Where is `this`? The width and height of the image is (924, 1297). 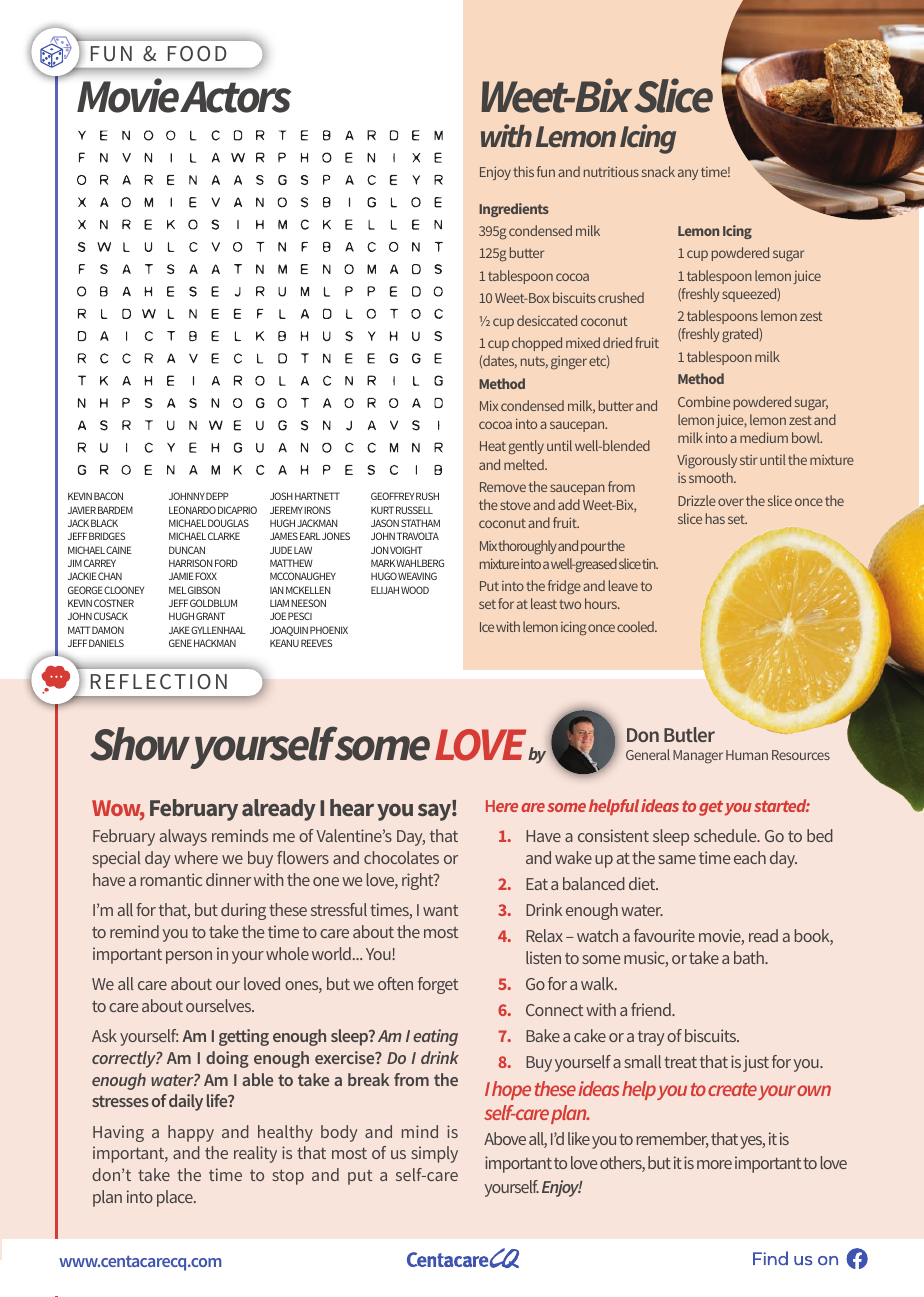 this is located at coordinates (523, 171).
